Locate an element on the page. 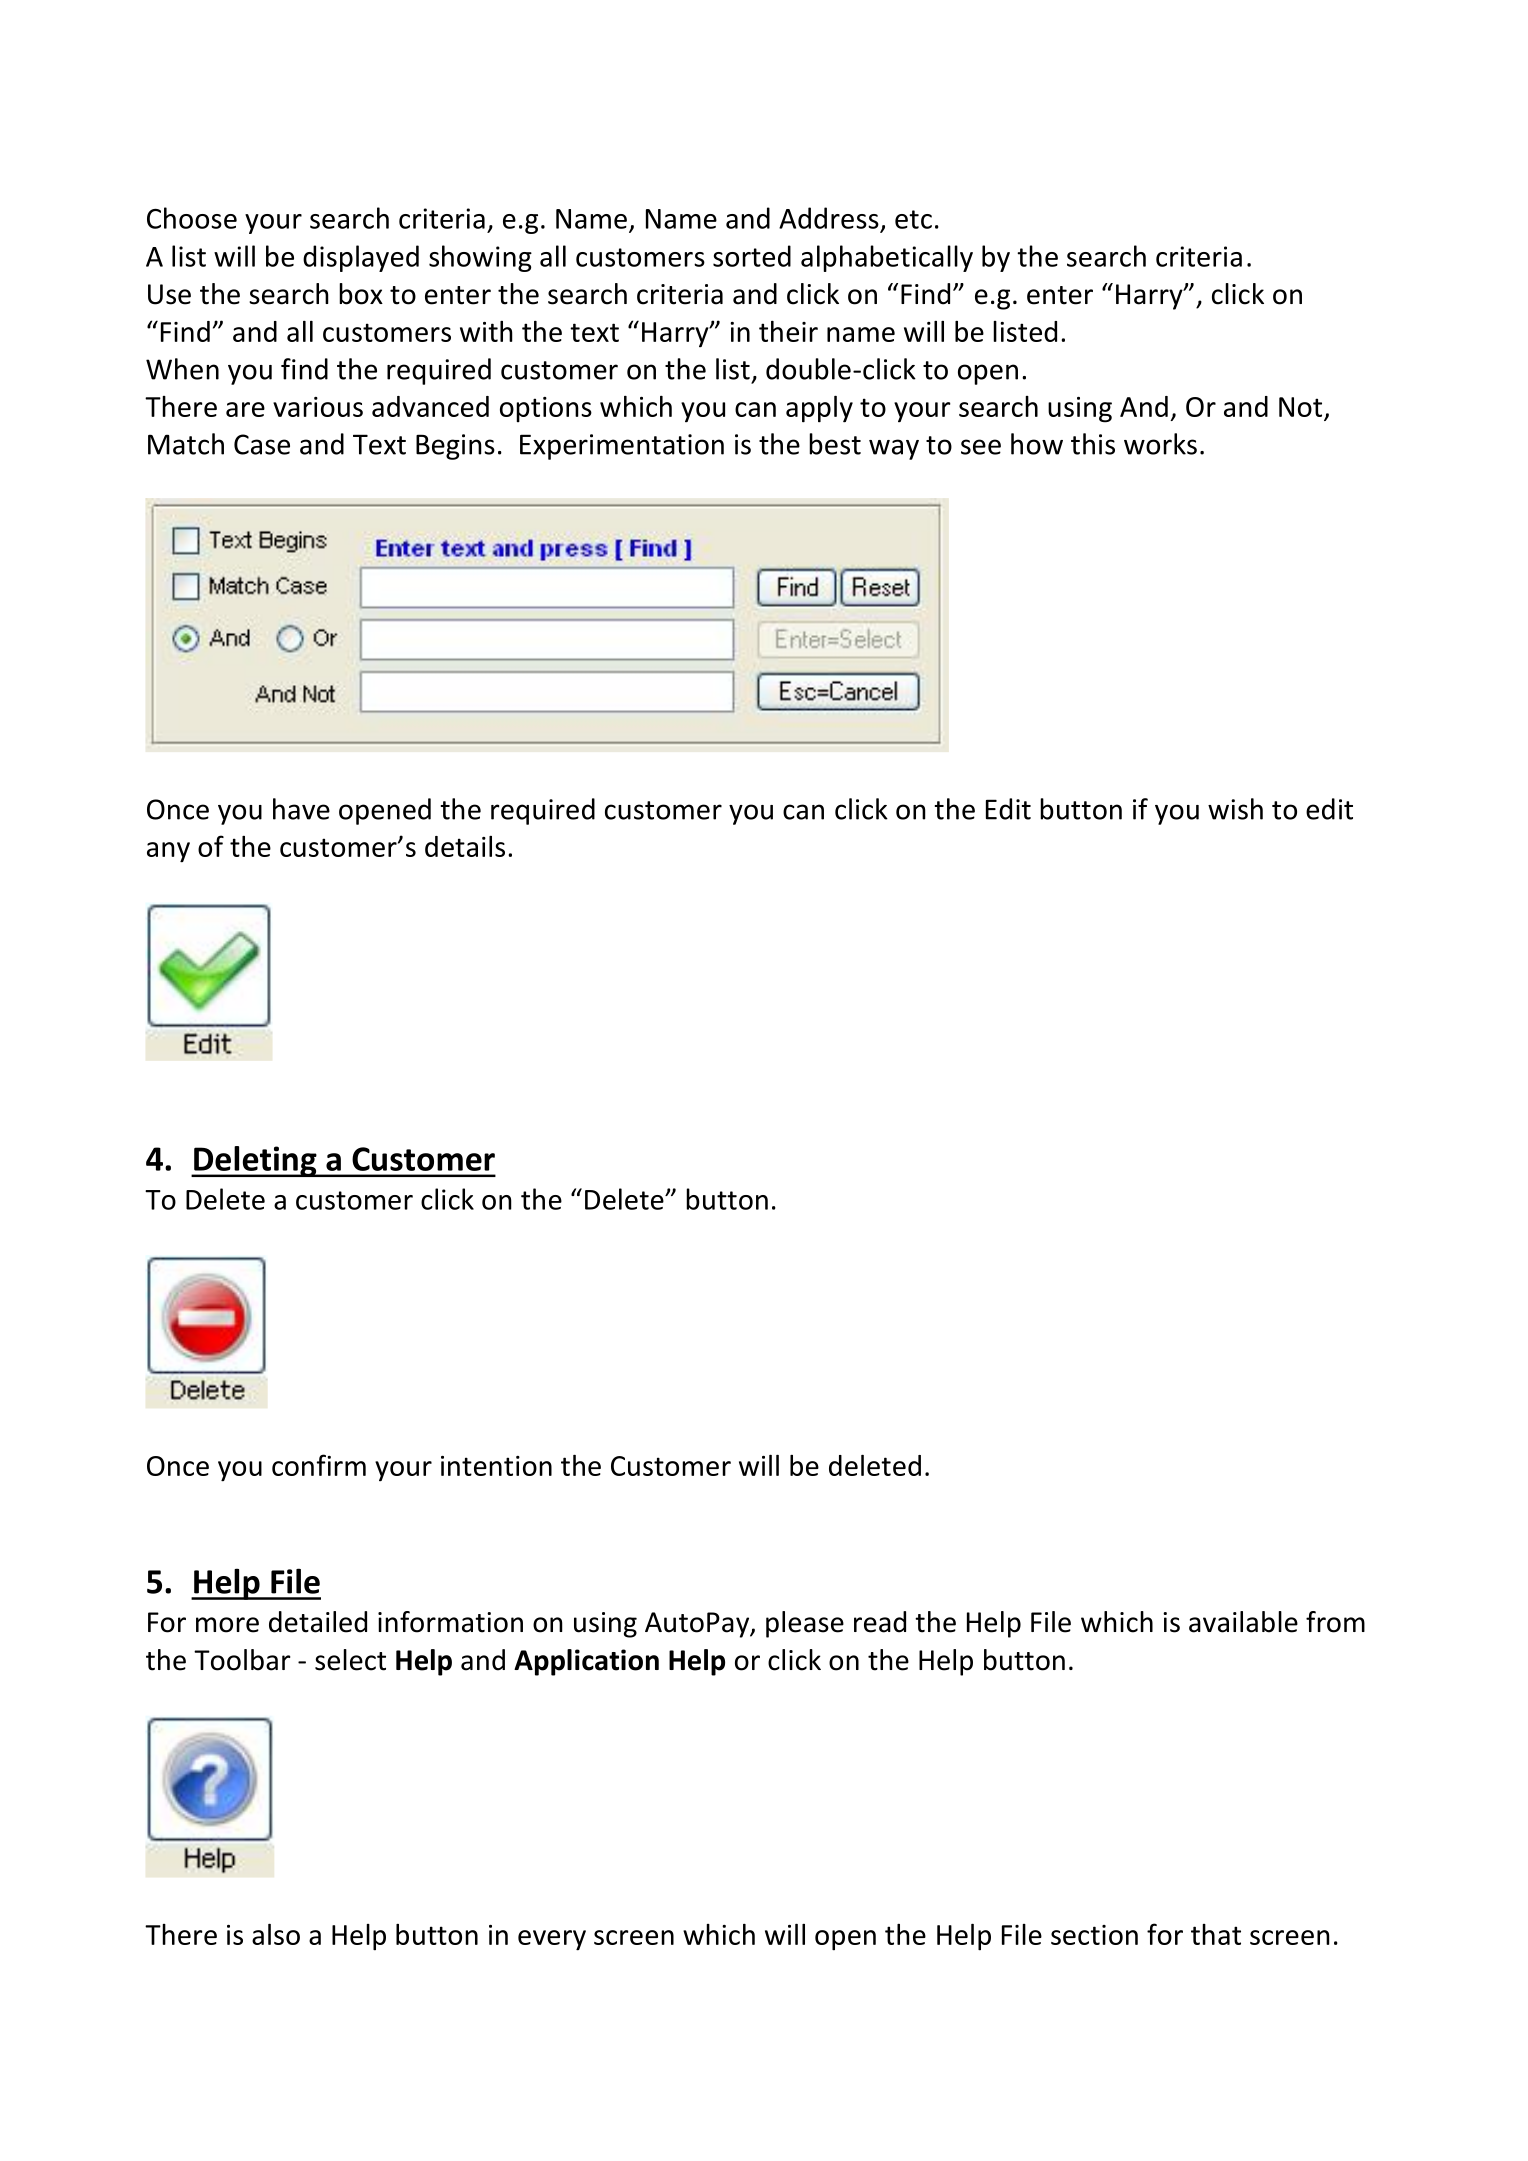 The width and height of the document is (1528, 2161). best is located at coordinates (835, 444).
